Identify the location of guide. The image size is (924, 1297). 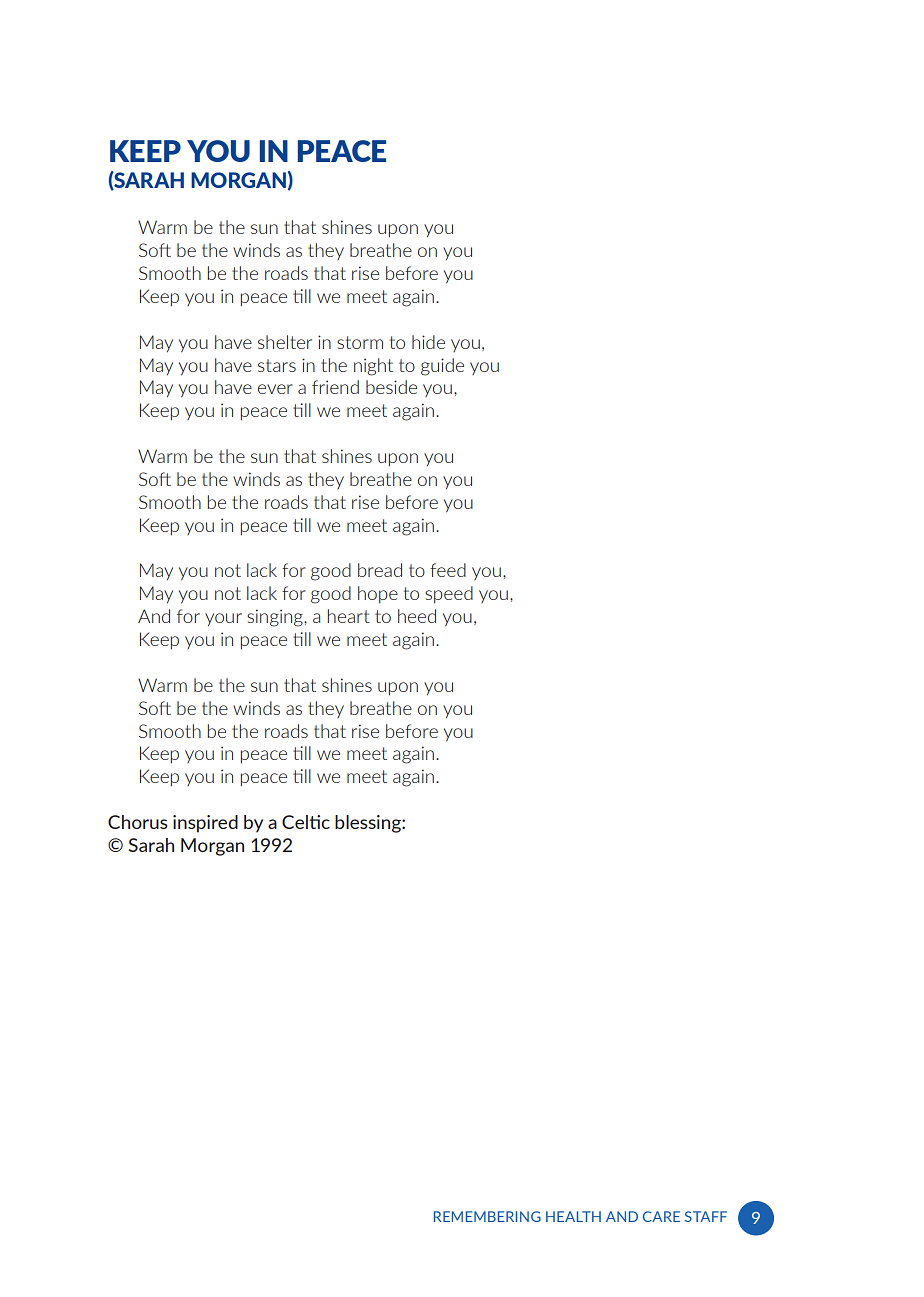
(442, 367).
